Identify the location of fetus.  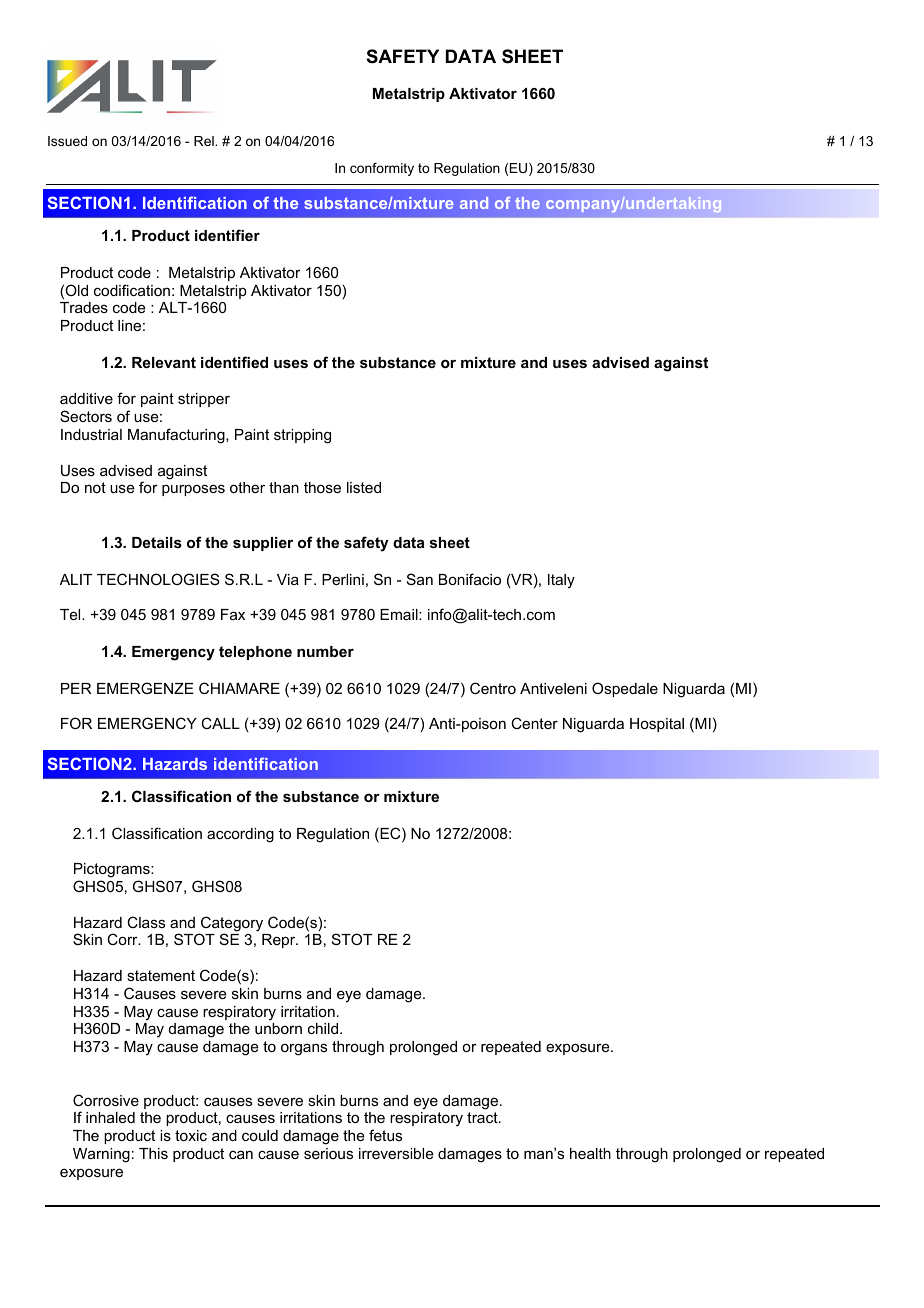
(385, 1135).
